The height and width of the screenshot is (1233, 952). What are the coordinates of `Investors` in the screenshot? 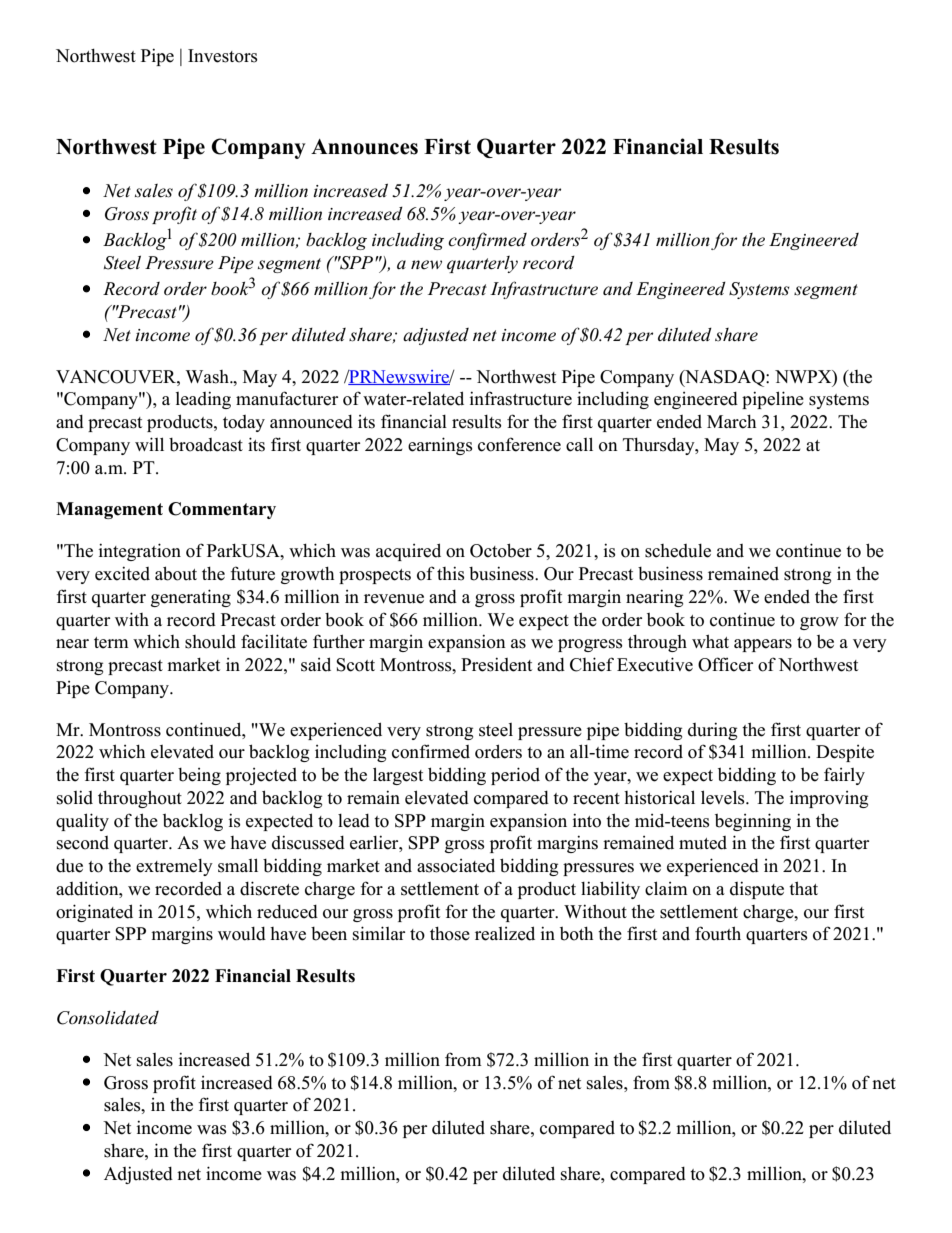 It's located at (223, 56).
